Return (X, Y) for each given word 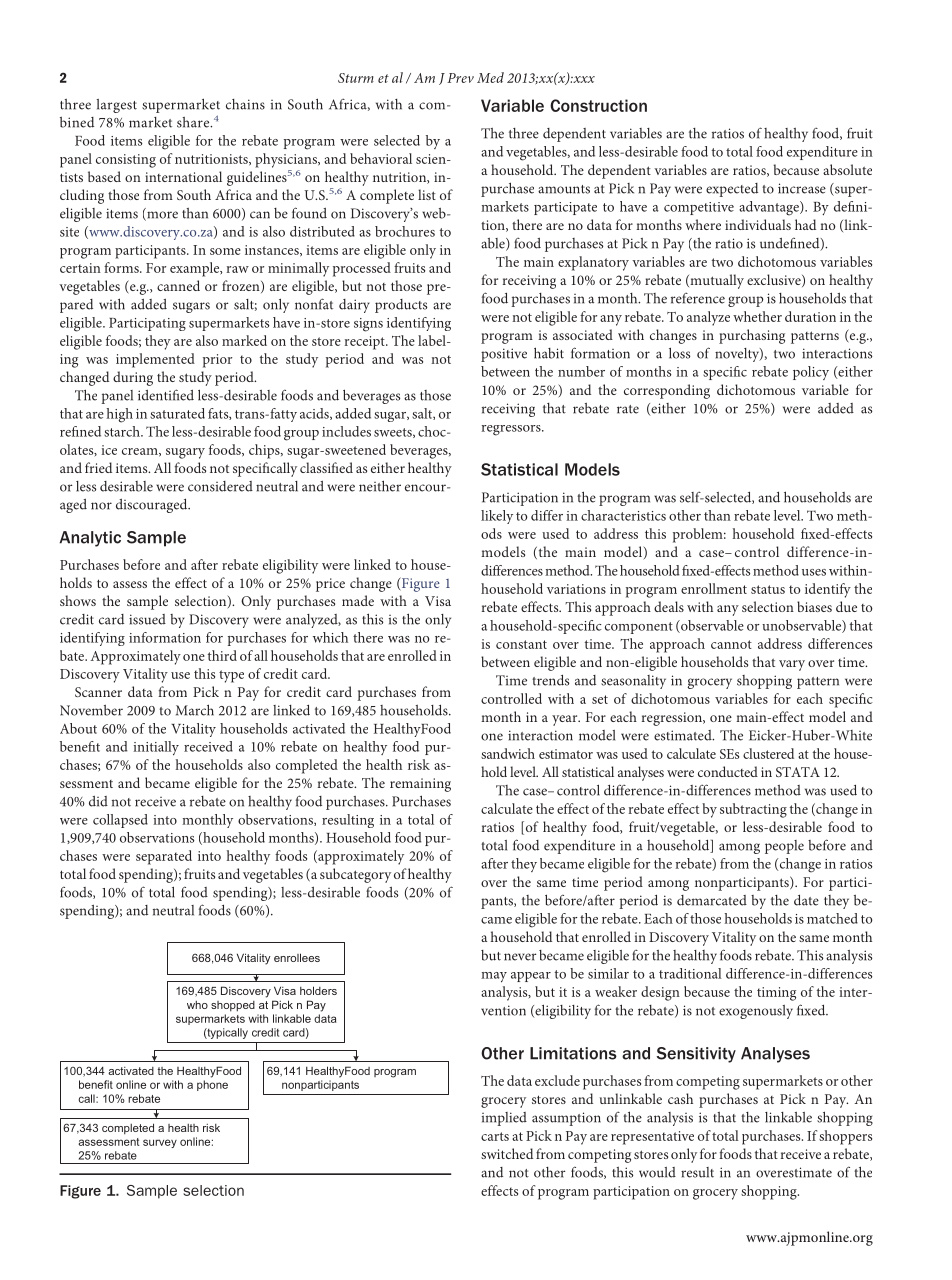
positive (504, 355)
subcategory (355, 875)
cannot (731, 644)
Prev (460, 78)
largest (117, 106)
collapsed (120, 821)
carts (495, 1136)
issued (147, 619)
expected (732, 190)
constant (521, 644)
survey (160, 1143)
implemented (155, 360)
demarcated (712, 900)
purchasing (752, 336)
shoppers (845, 1137)
